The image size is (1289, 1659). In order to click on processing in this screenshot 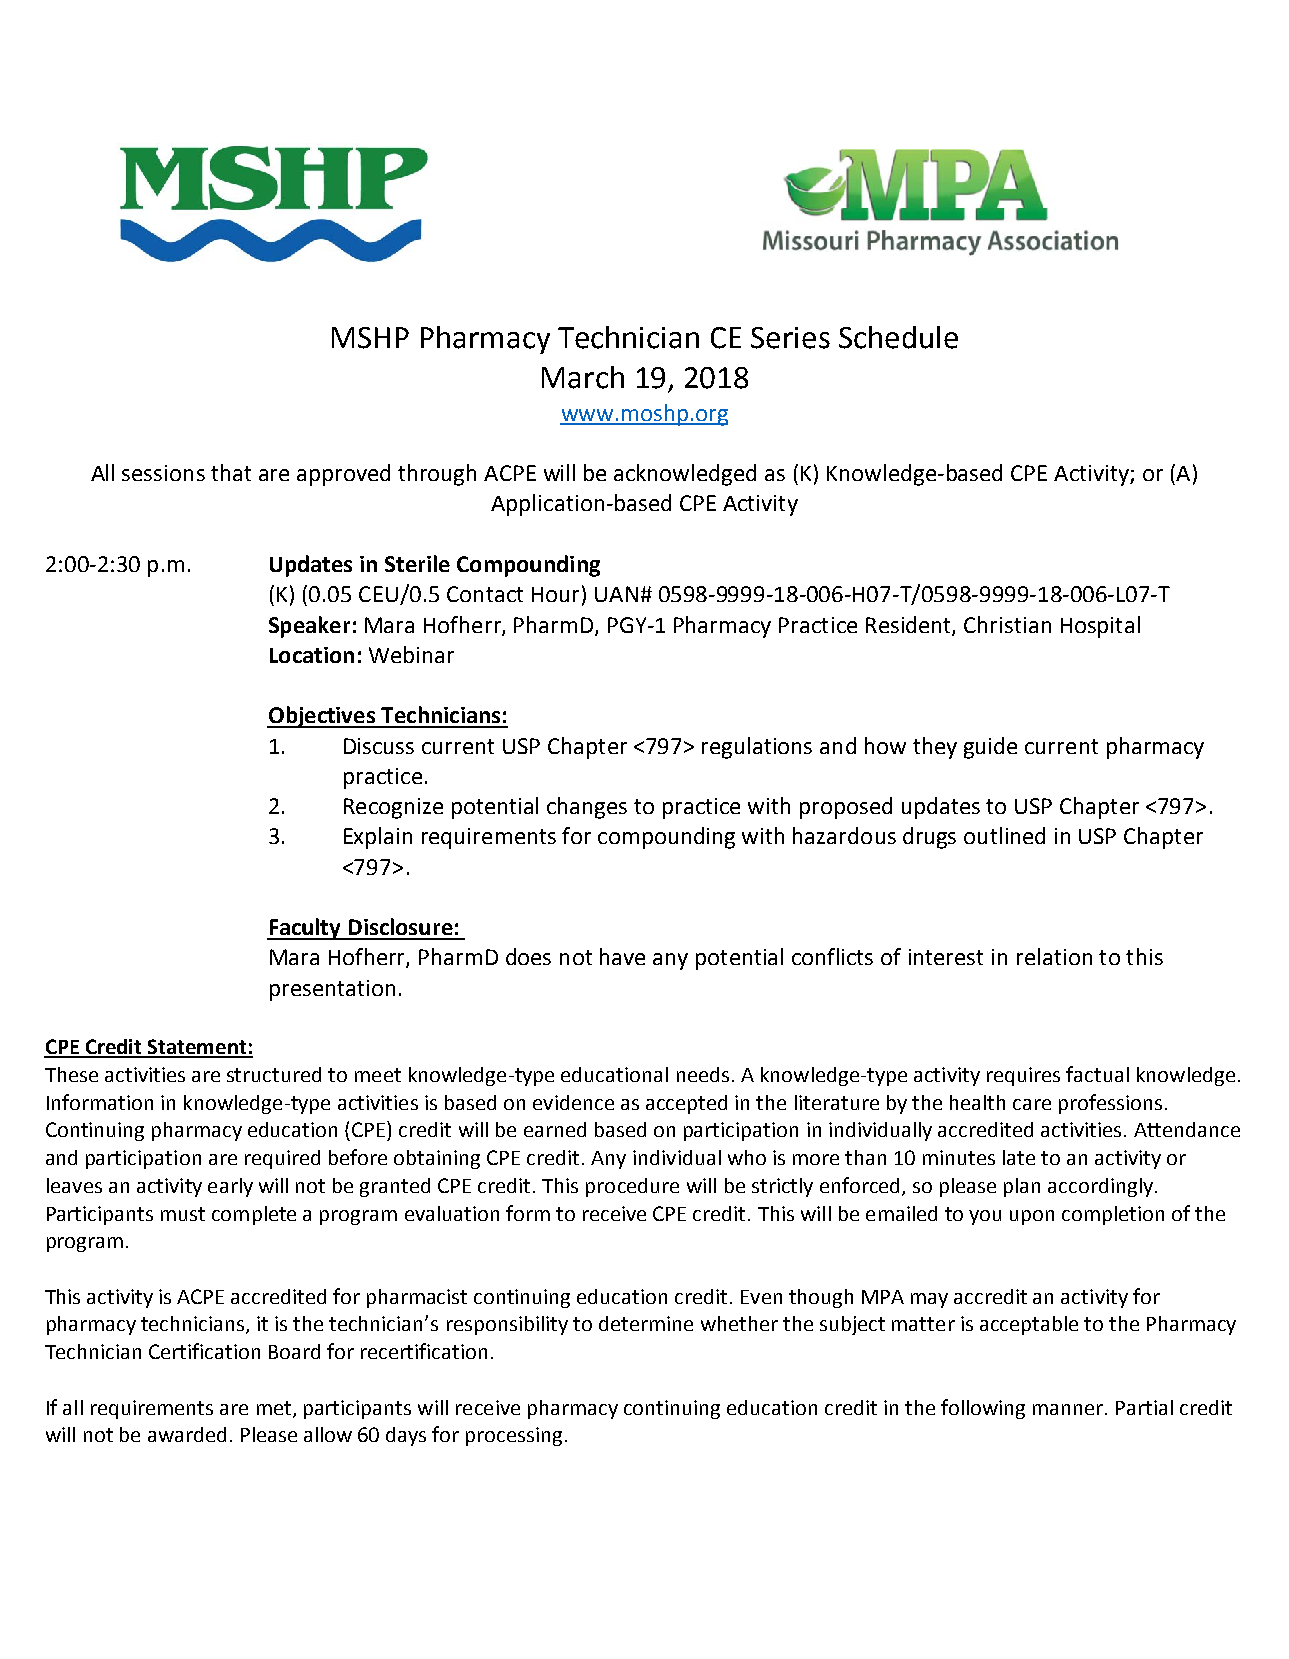, I will do `click(514, 1436)`.
